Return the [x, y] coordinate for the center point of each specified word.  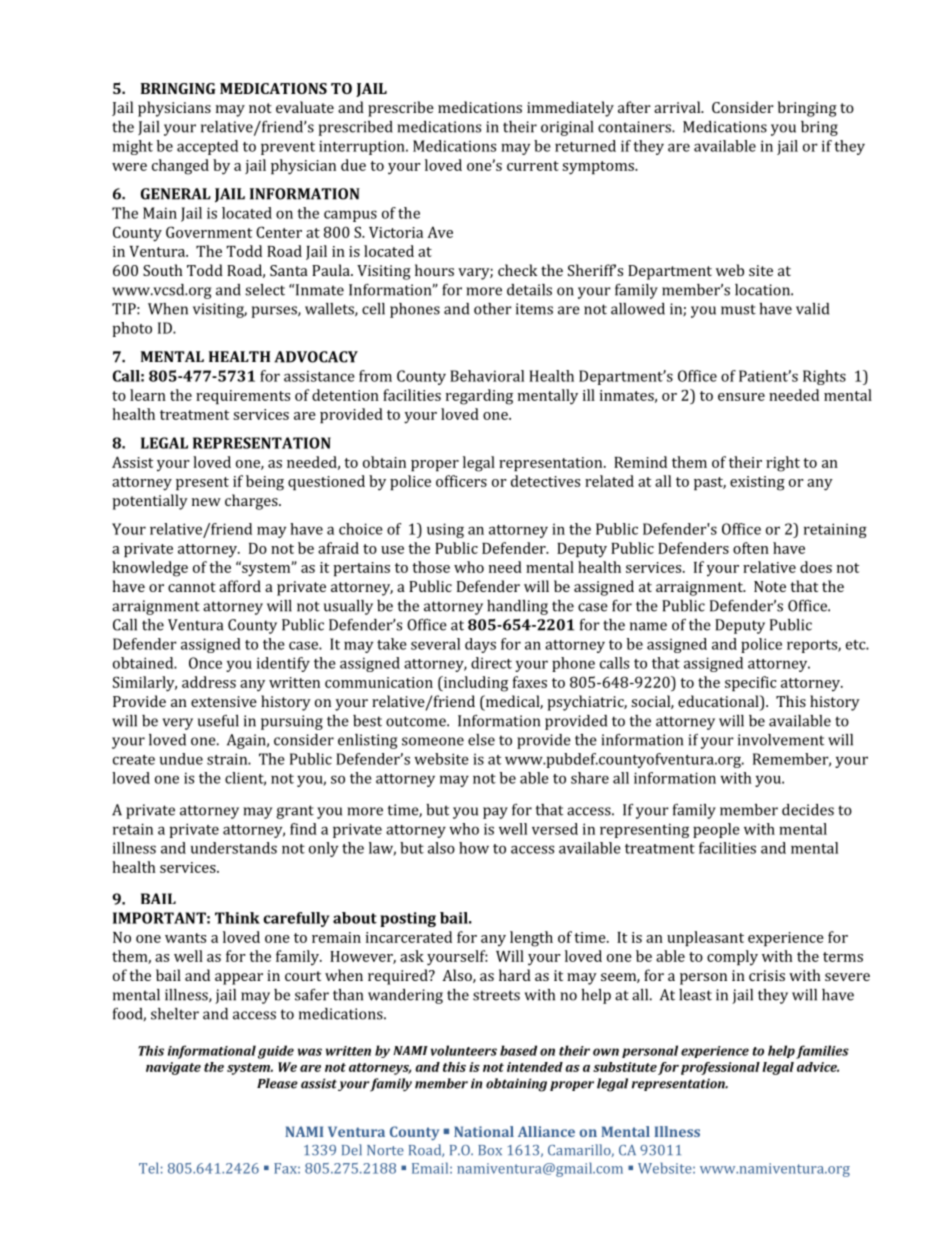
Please [277, 1083]
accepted [207, 147]
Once [205, 663]
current [533, 166]
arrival [678, 107]
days [480, 645]
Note [770, 586]
